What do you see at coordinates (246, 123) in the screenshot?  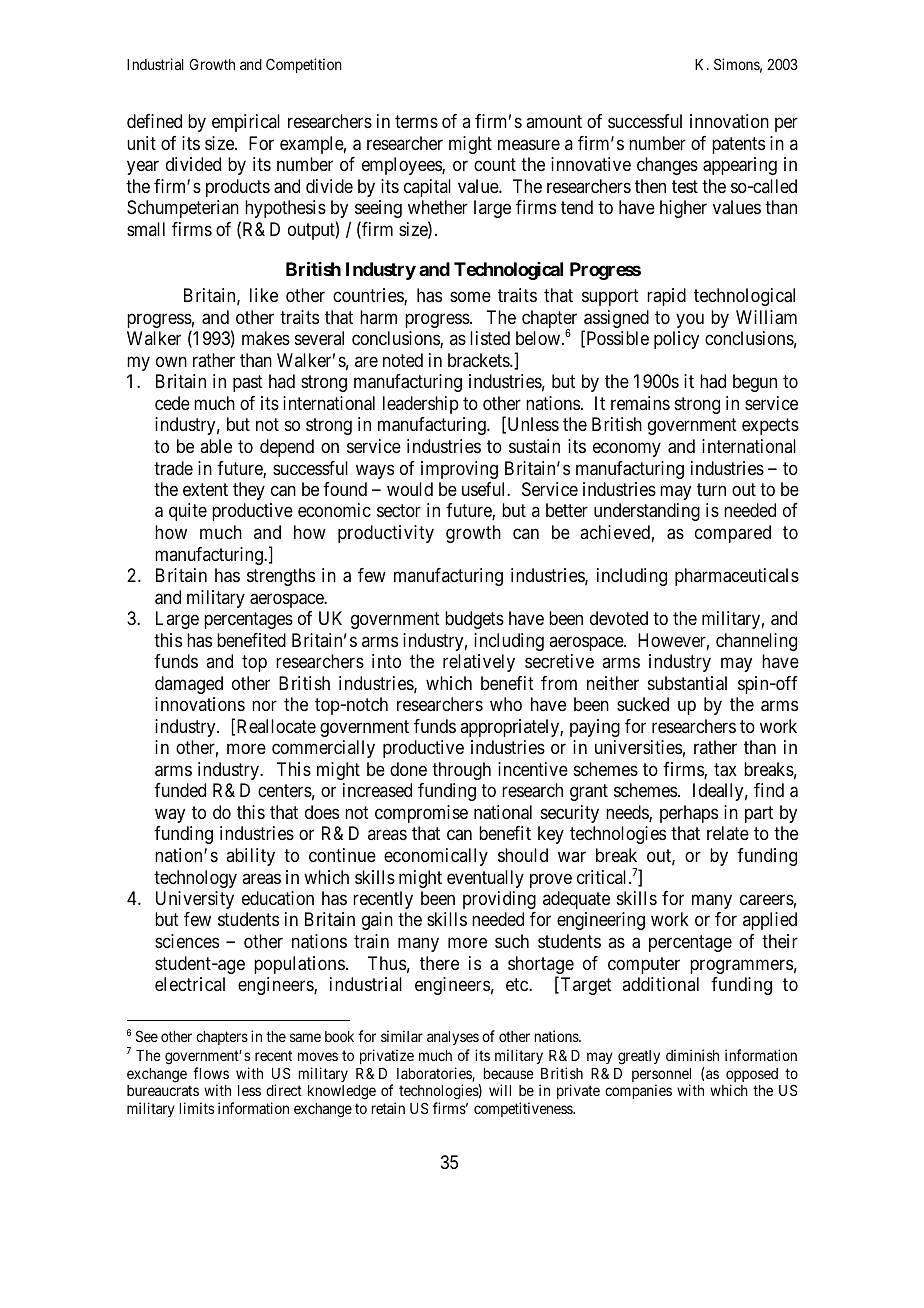 I see `empirical` at bounding box center [246, 123].
